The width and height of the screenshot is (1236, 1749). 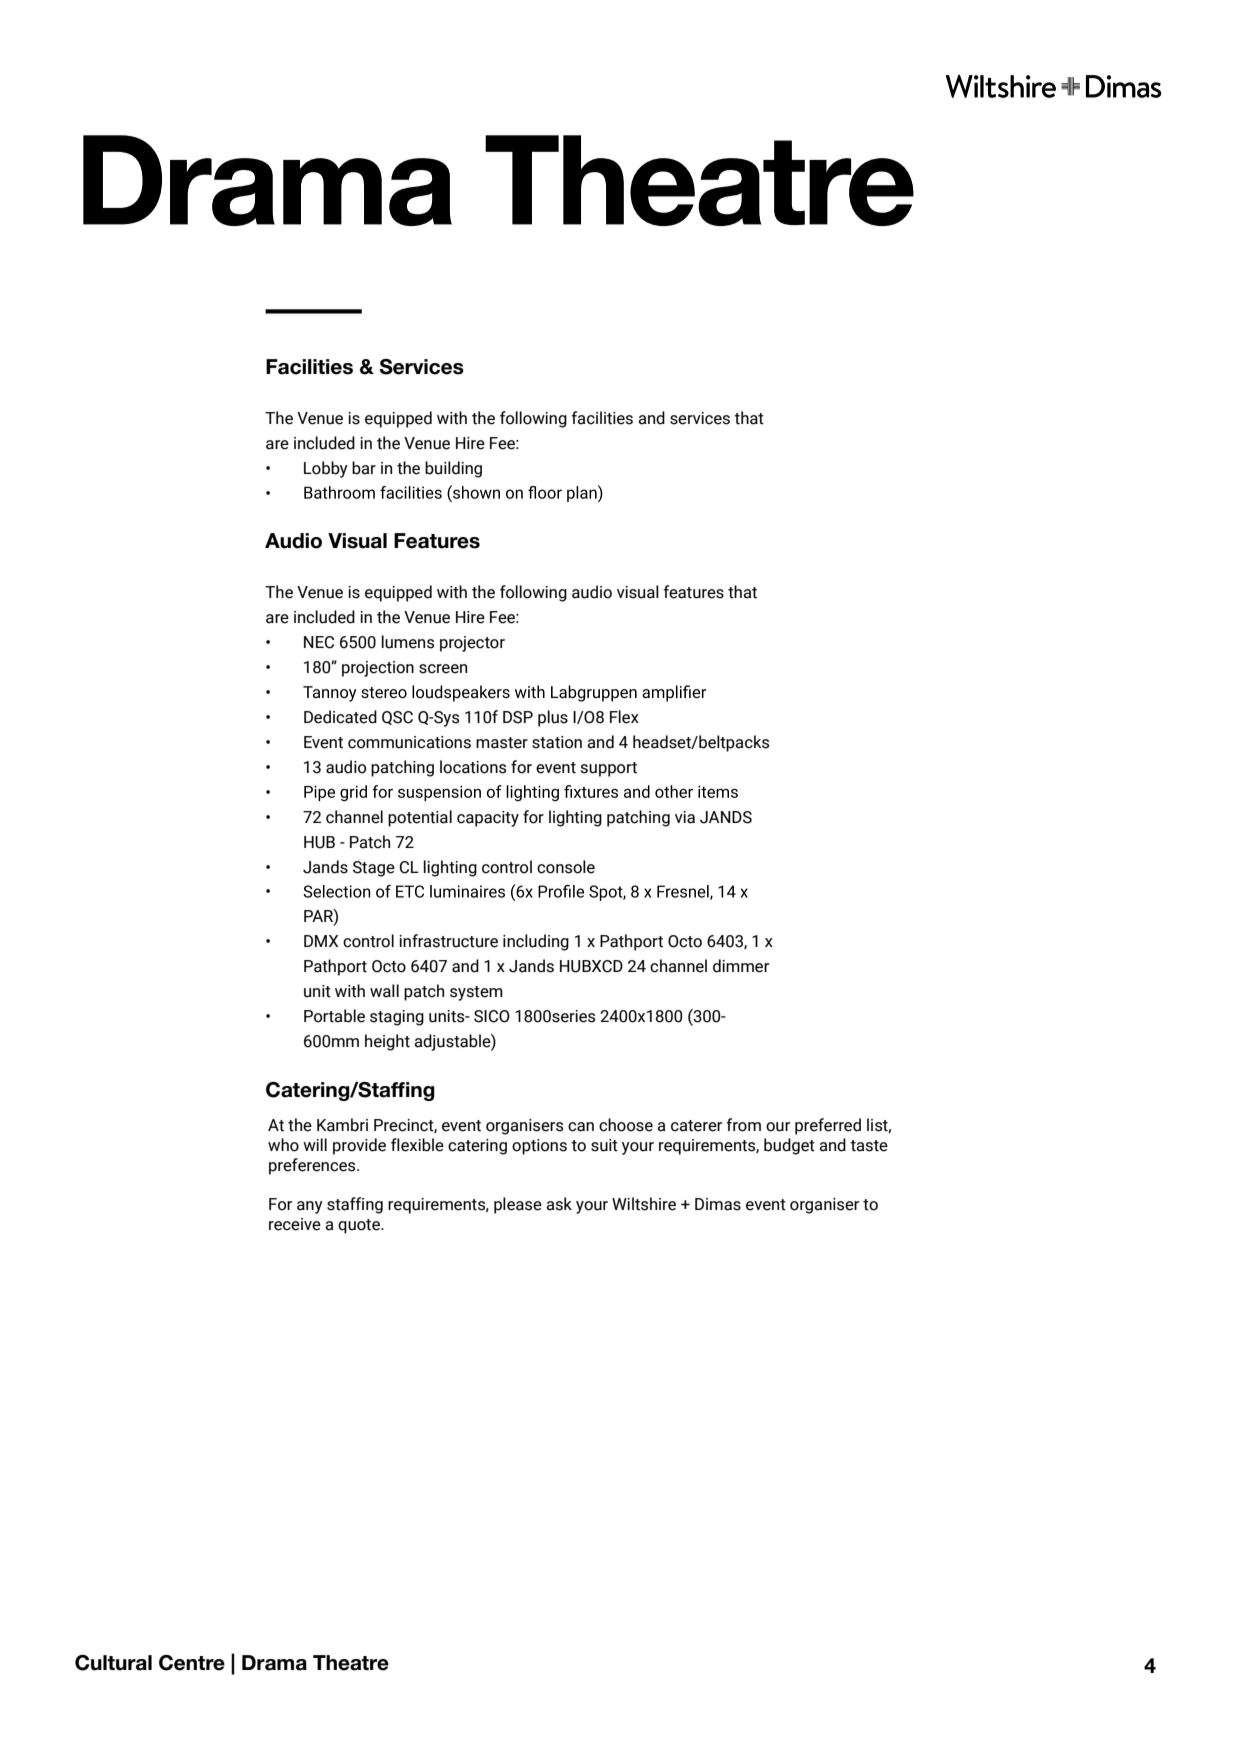 I want to click on Centre, so click(x=192, y=1663).
